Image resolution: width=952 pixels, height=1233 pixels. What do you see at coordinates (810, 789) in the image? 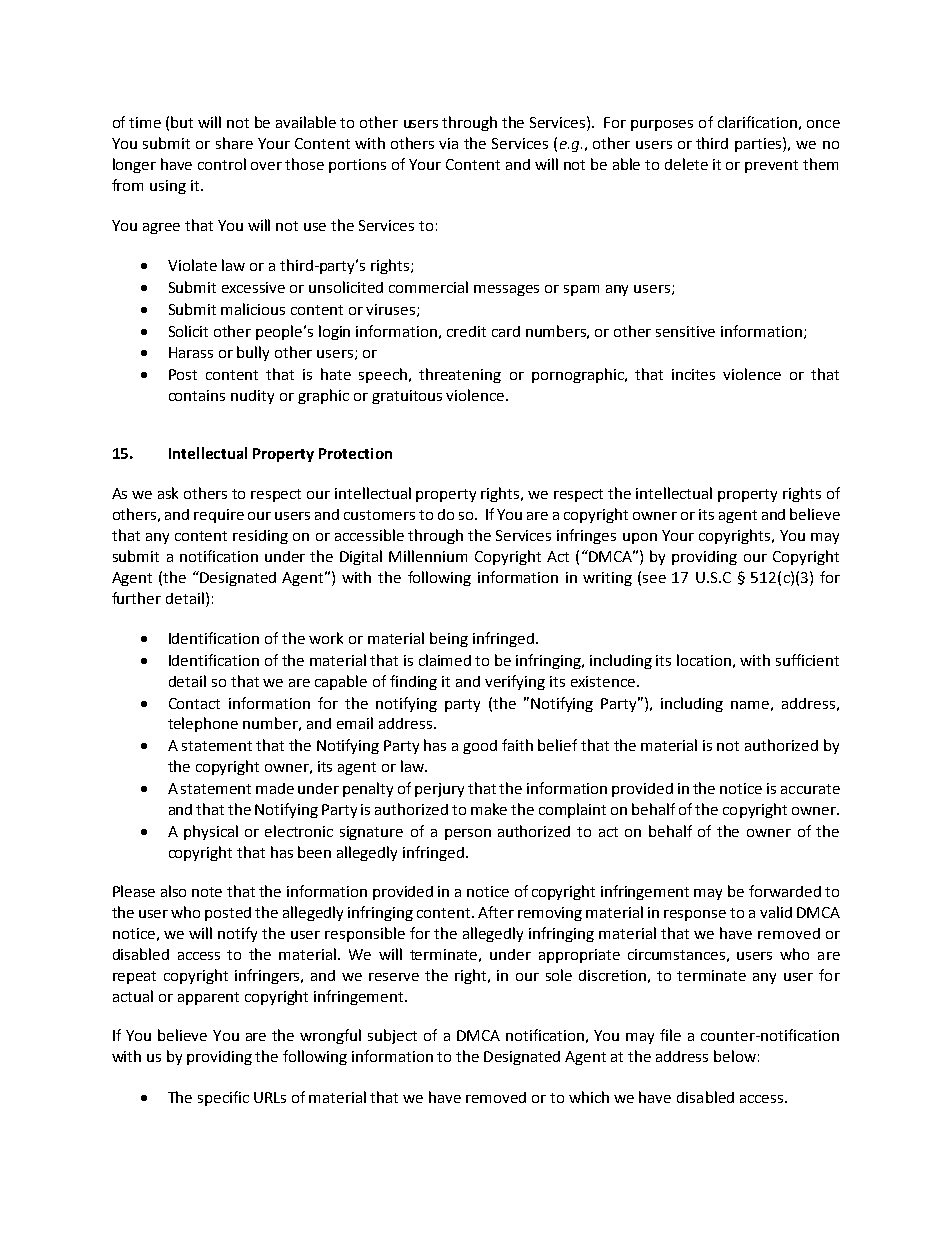
I see `accurate` at bounding box center [810, 789].
